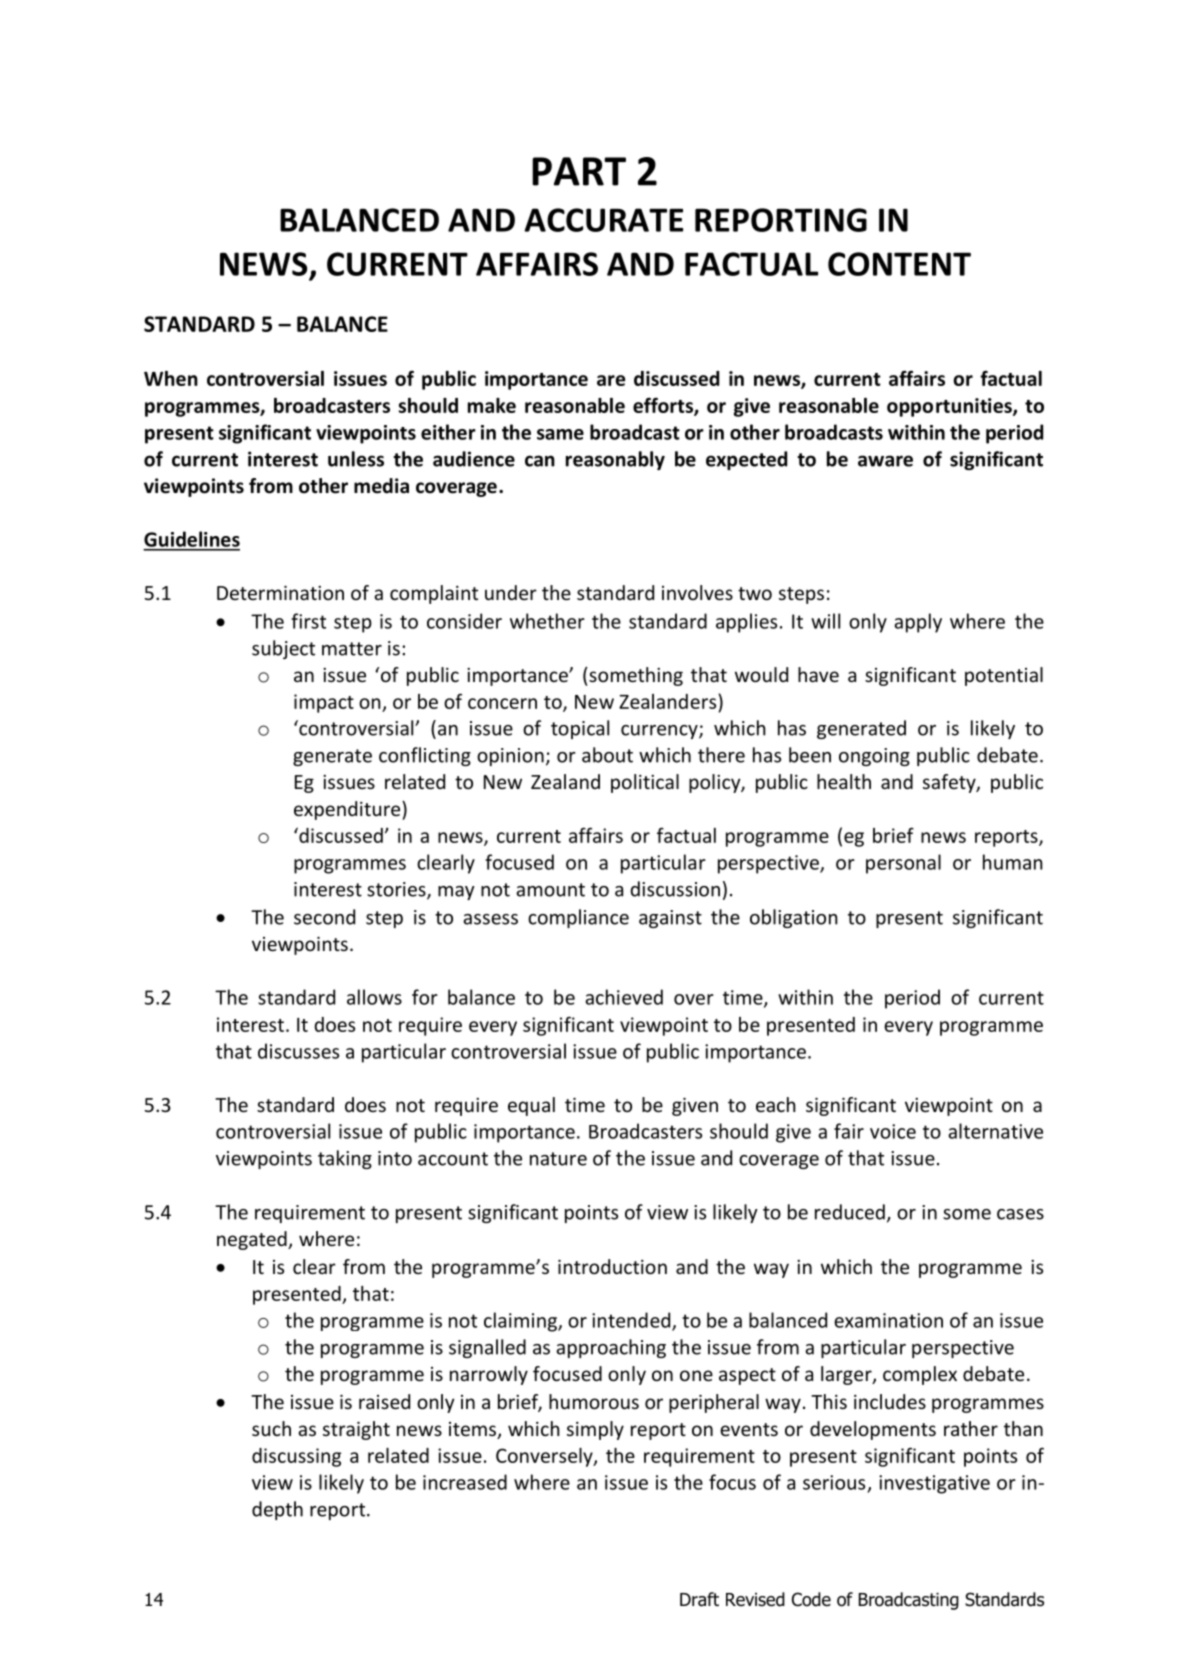 This screenshot has height=1680, width=1188. I want to click on voice, so click(893, 1131).
